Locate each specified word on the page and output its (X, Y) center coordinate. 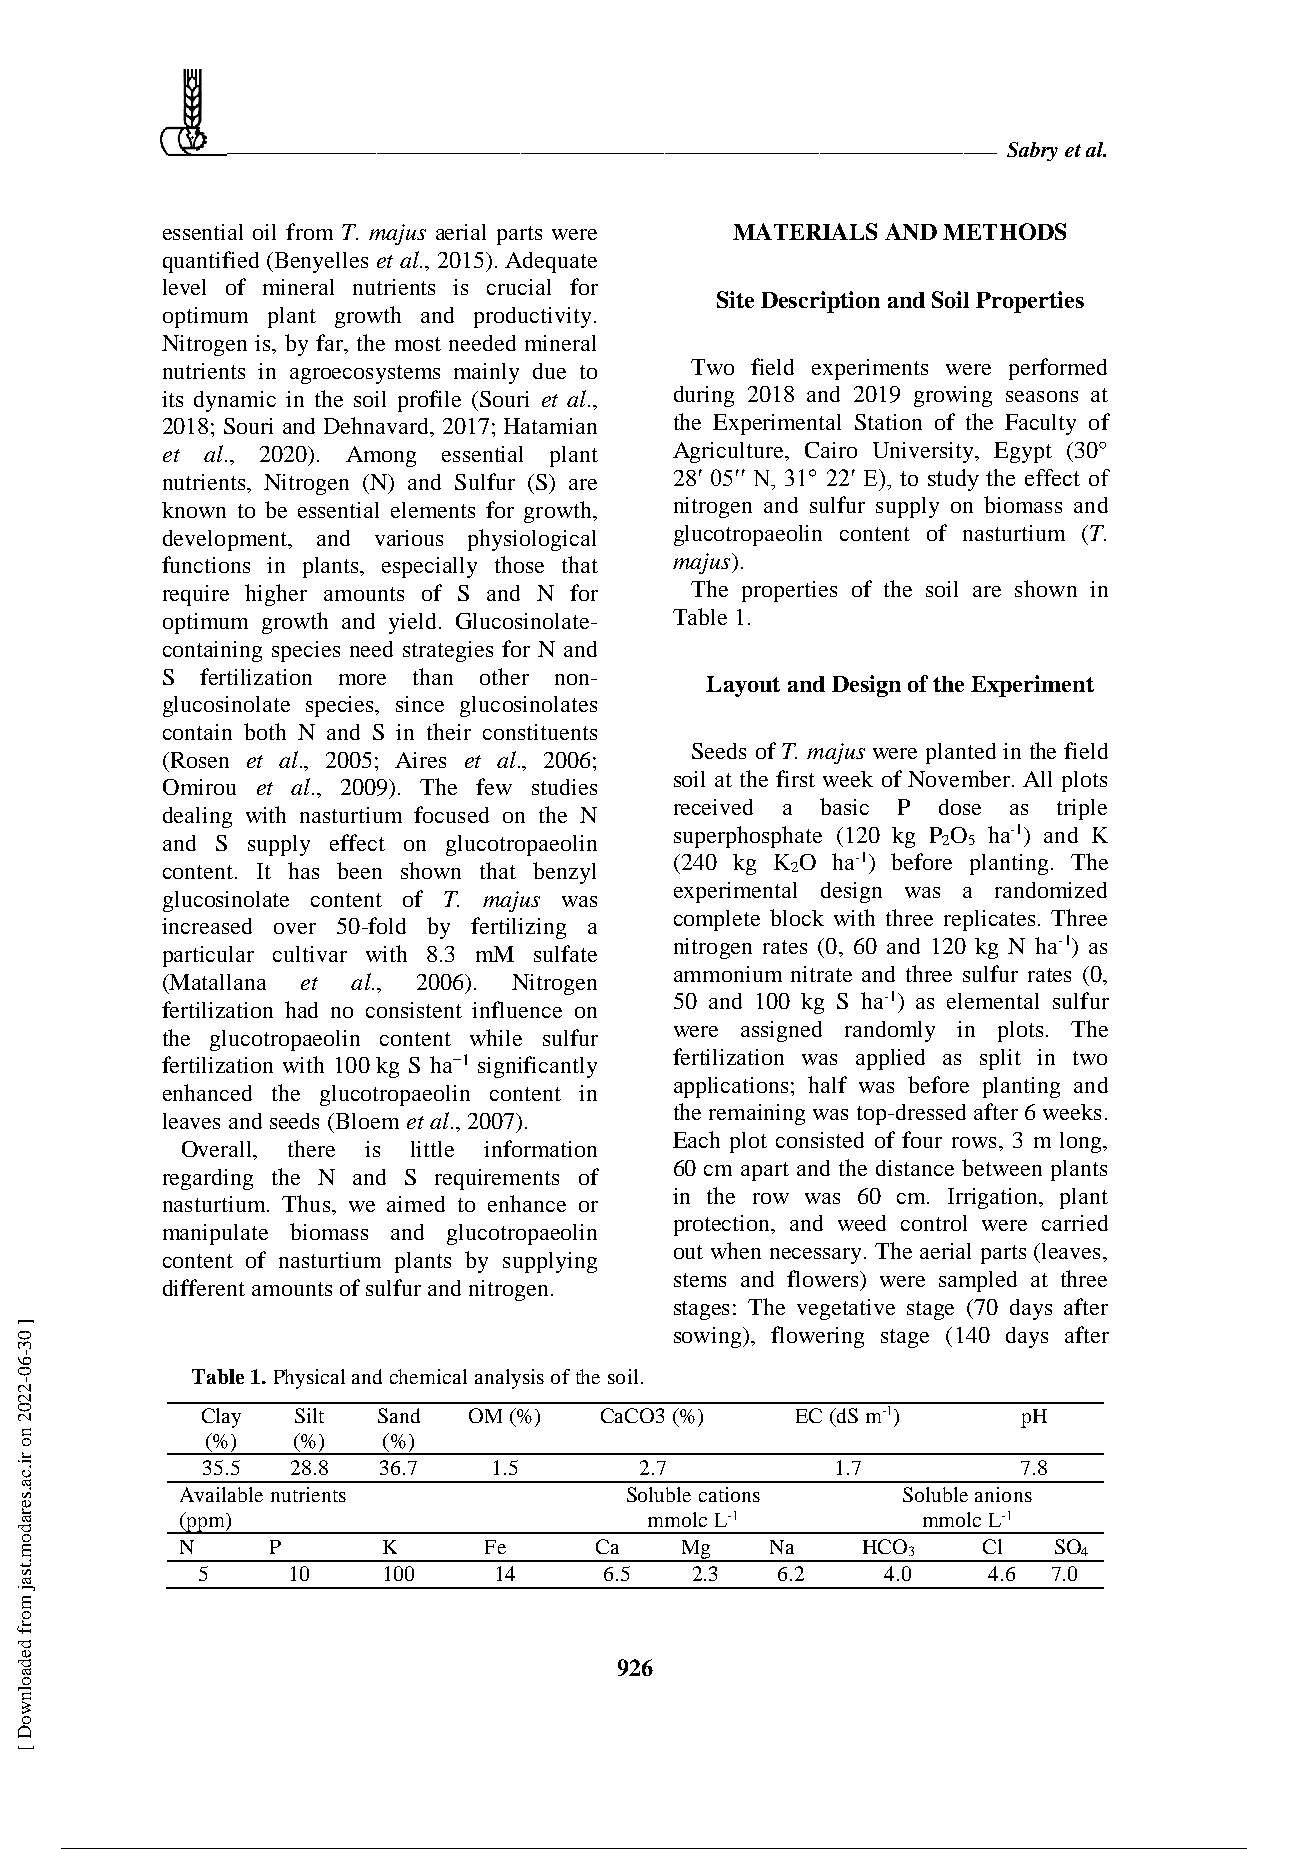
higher (276, 595)
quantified (211, 262)
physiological (532, 540)
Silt (309, 1415)
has (303, 870)
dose (960, 807)
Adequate (551, 262)
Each (696, 1139)
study (953, 480)
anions (1003, 1494)
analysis (509, 1379)
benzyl (564, 873)
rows (974, 1142)
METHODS (1004, 231)
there (311, 1148)
